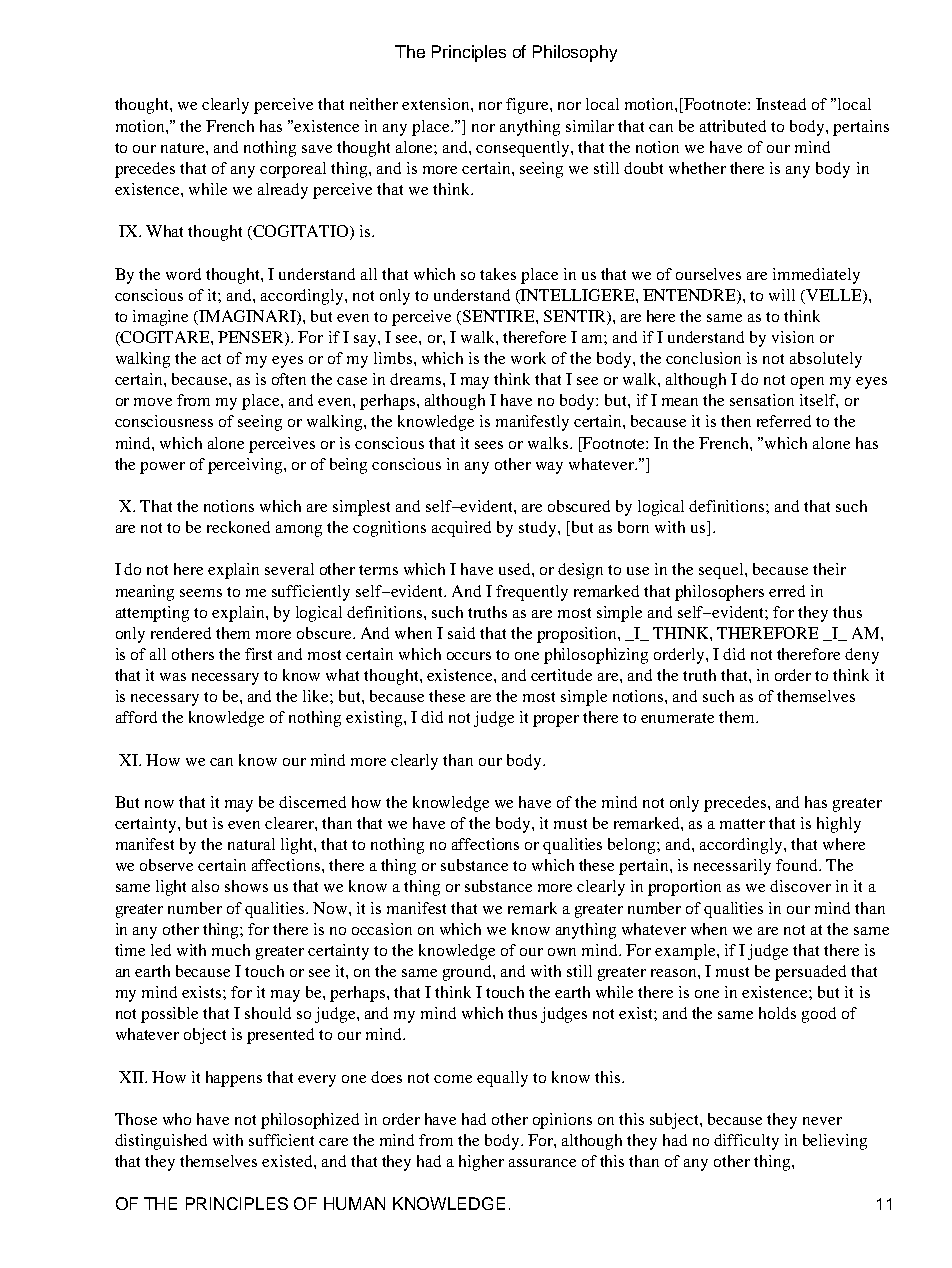  I want to click on perceiving, so click(246, 466).
